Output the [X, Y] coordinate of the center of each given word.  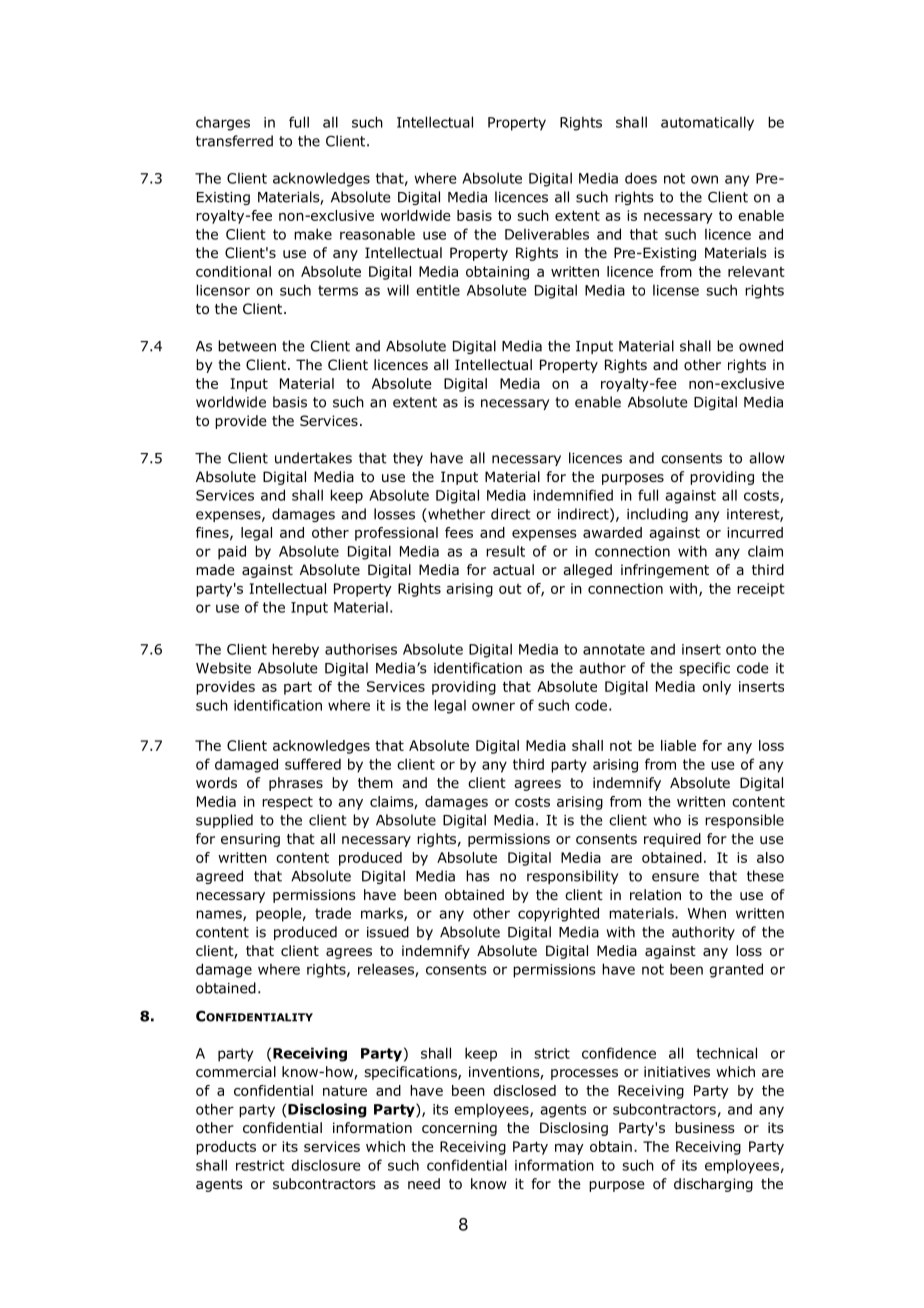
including [657, 515]
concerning [459, 1129]
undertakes [313, 458]
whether [455, 515]
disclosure [325, 1165]
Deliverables [547, 234]
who [667, 820]
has [478, 876]
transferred [234, 141]
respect [287, 803]
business [705, 1127]
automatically [707, 123]
